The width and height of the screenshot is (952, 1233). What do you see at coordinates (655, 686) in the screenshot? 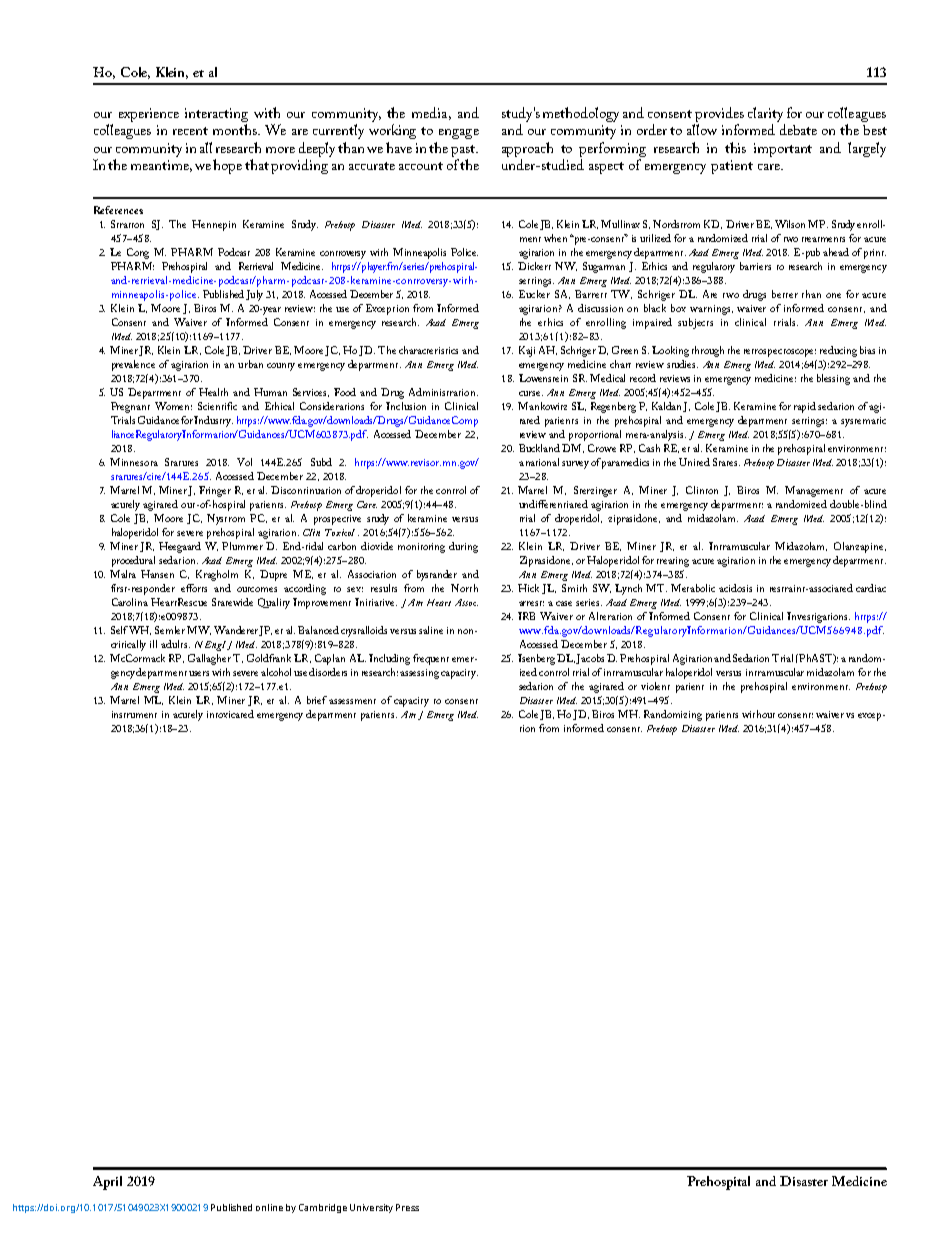
I see `violent` at bounding box center [655, 686].
